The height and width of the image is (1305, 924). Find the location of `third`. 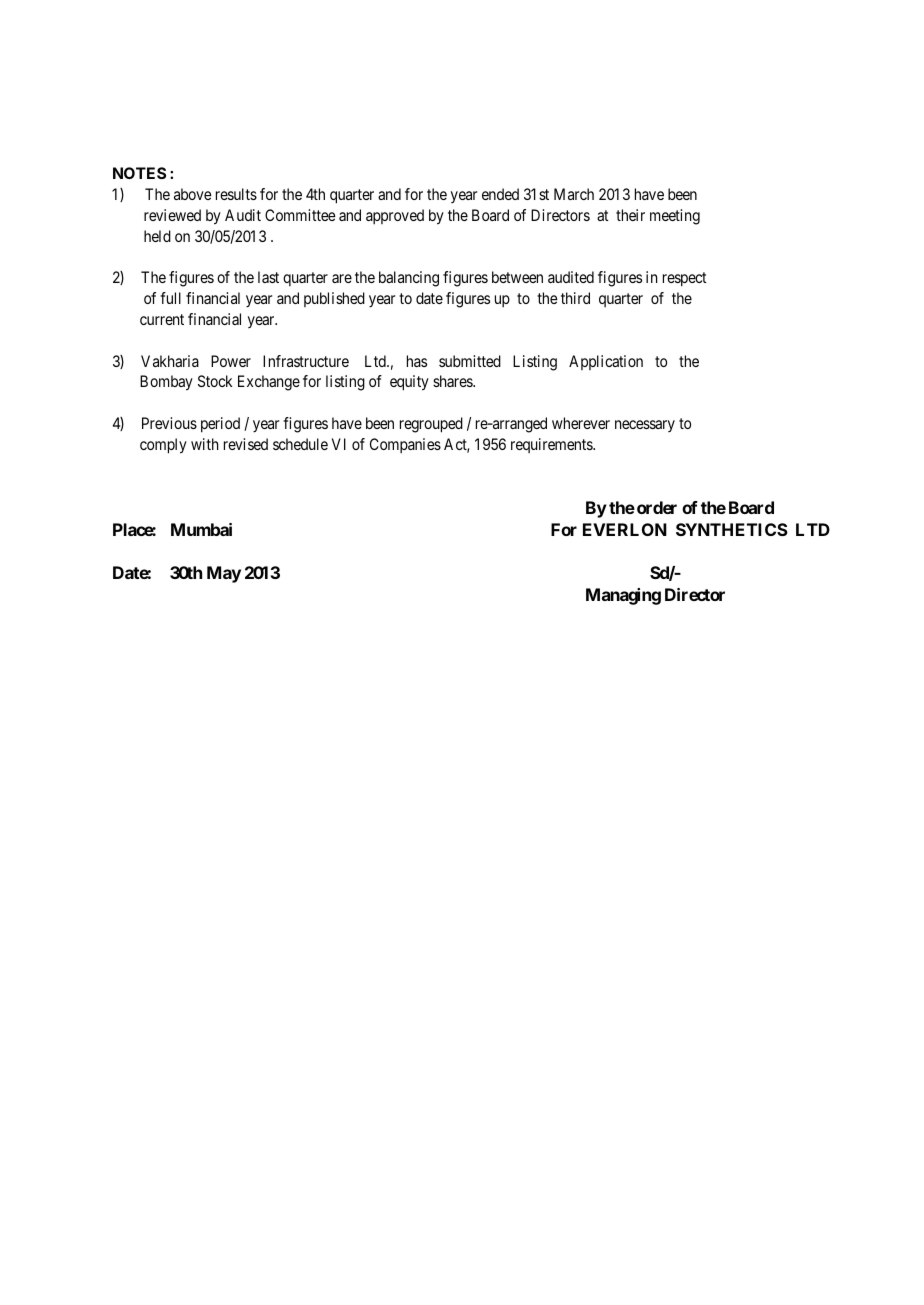

third is located at coordinates (575, 298).
